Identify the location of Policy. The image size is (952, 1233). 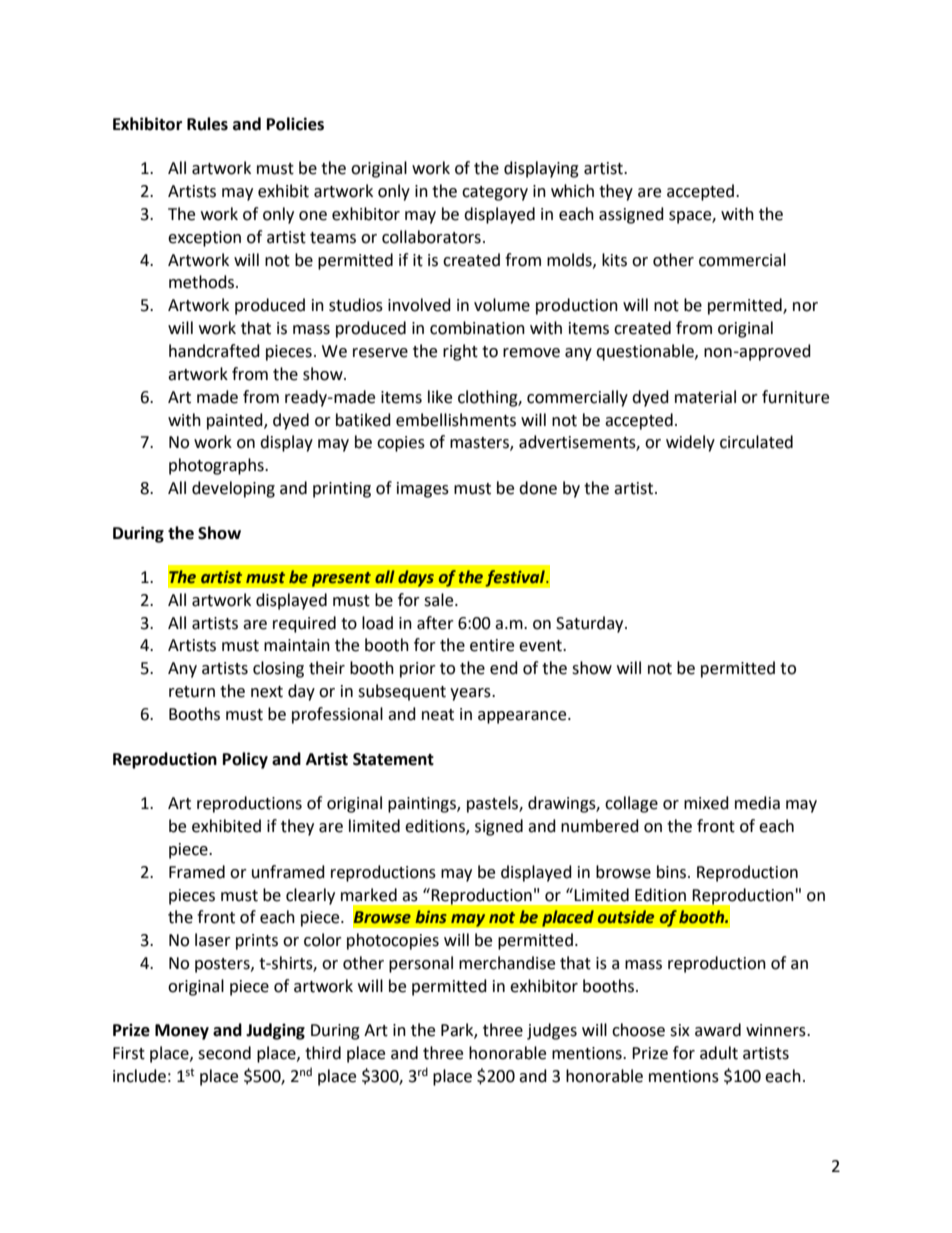
(245, 760).
